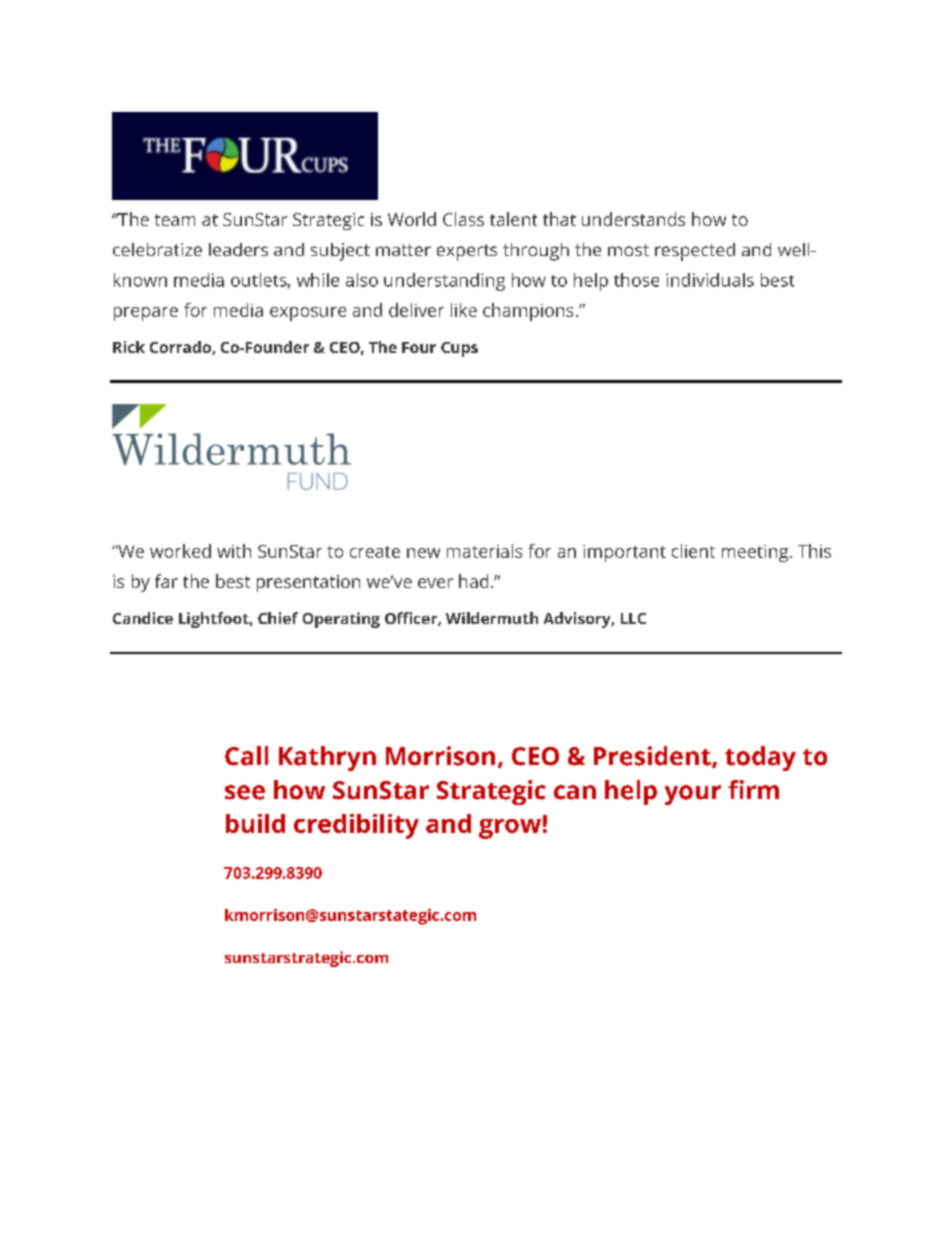 This screenshot has width=952, height=1233. What do you see at coordinates (756, 553) in the screenshot?
I see `meeting` at bounding box center [756, 553].
